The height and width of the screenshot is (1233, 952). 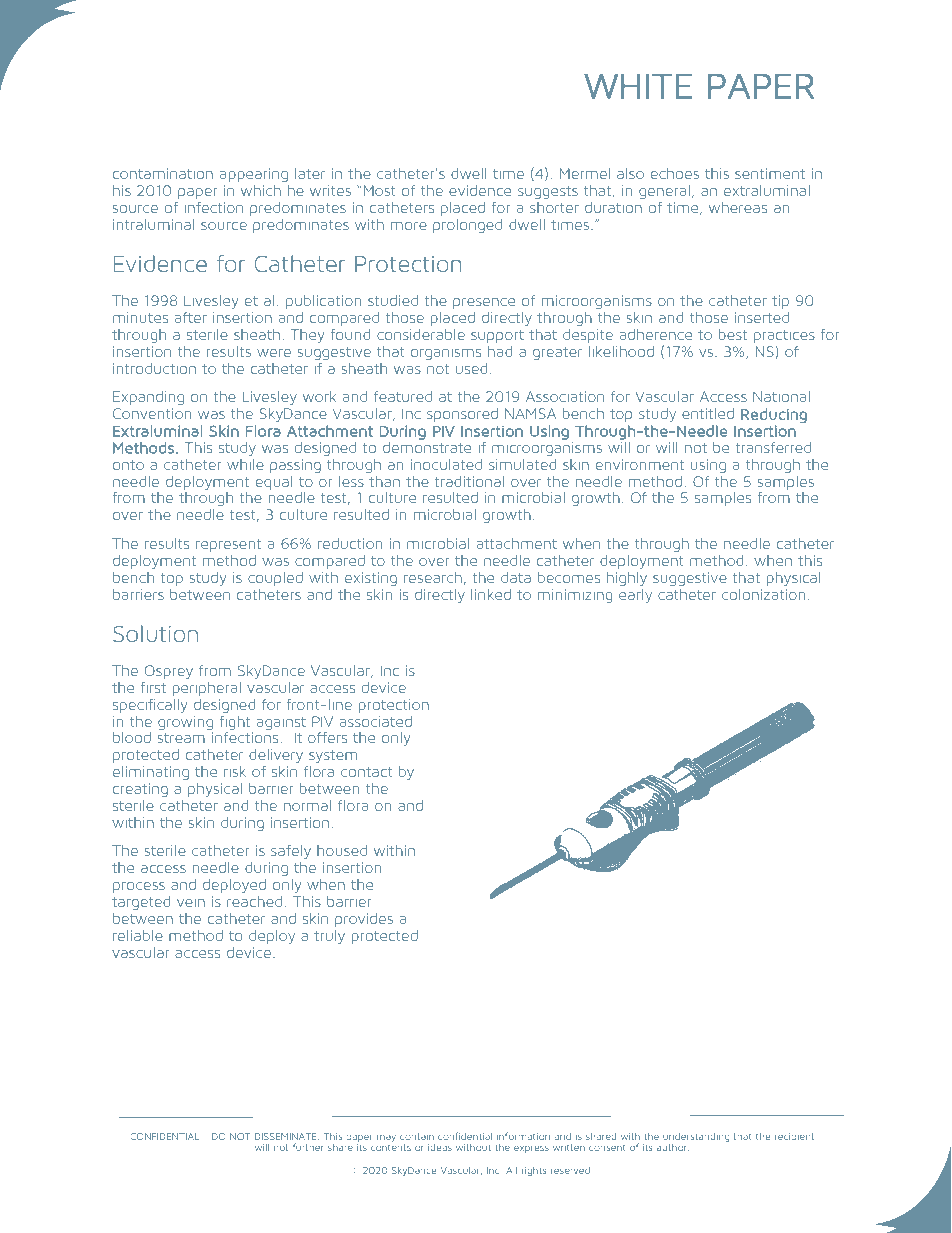 What do you see at coordinates (235, 771) in the screenshot?
I see `risk` at bounding box center [235, 771].
